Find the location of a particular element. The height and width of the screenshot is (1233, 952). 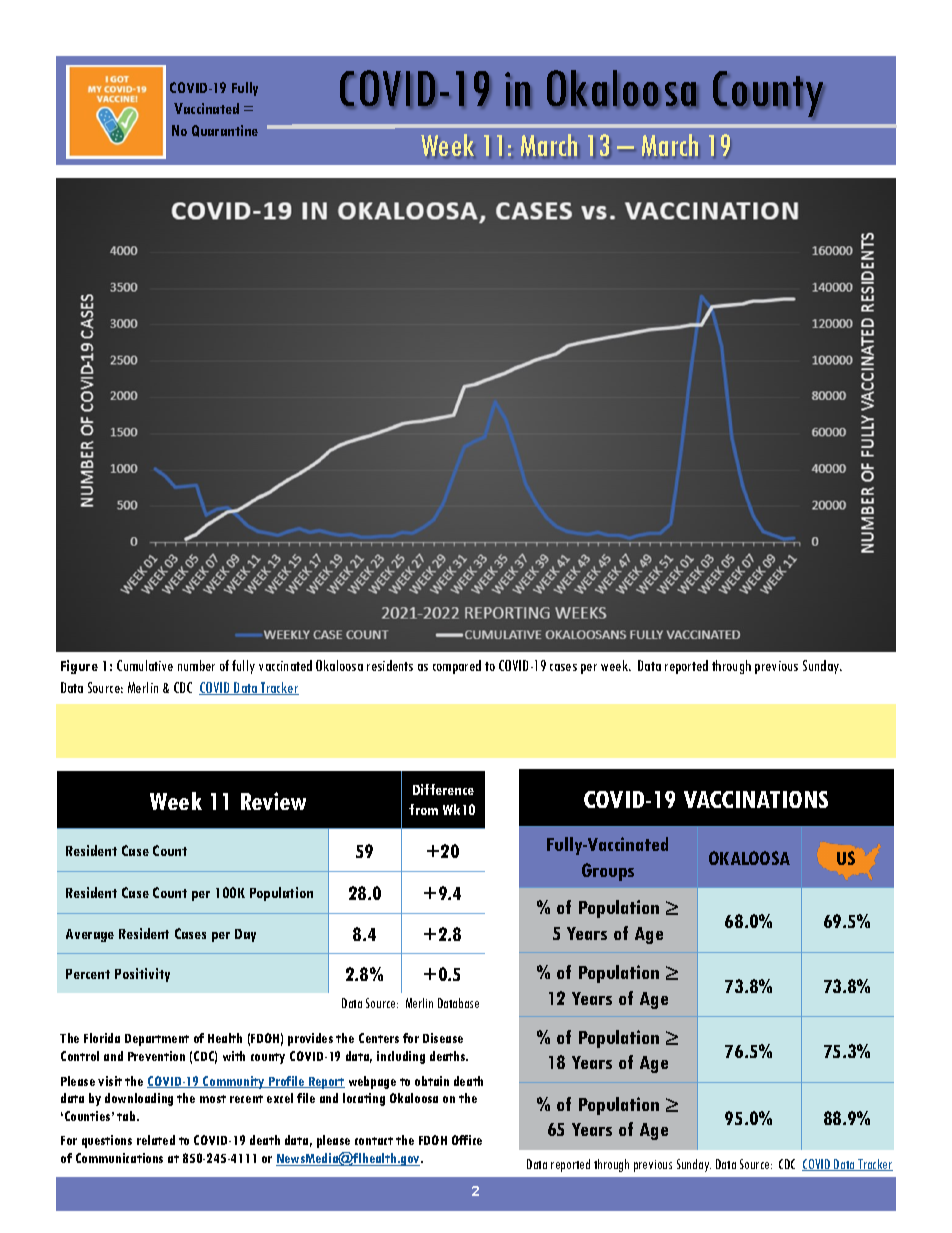

from is located at coordinates (423, 809).
